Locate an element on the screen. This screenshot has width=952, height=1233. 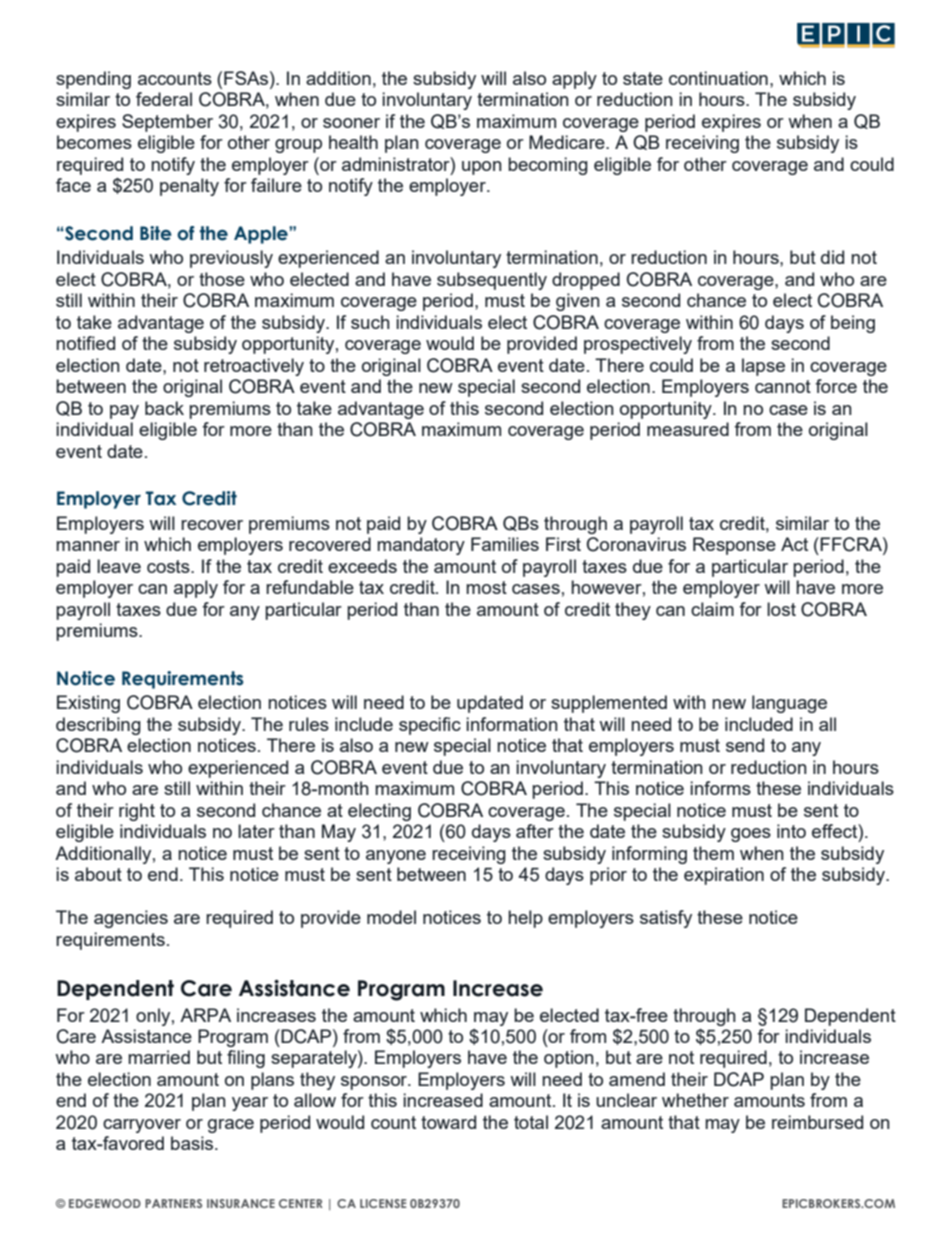
agencies is located at coordinates (131, 919).
